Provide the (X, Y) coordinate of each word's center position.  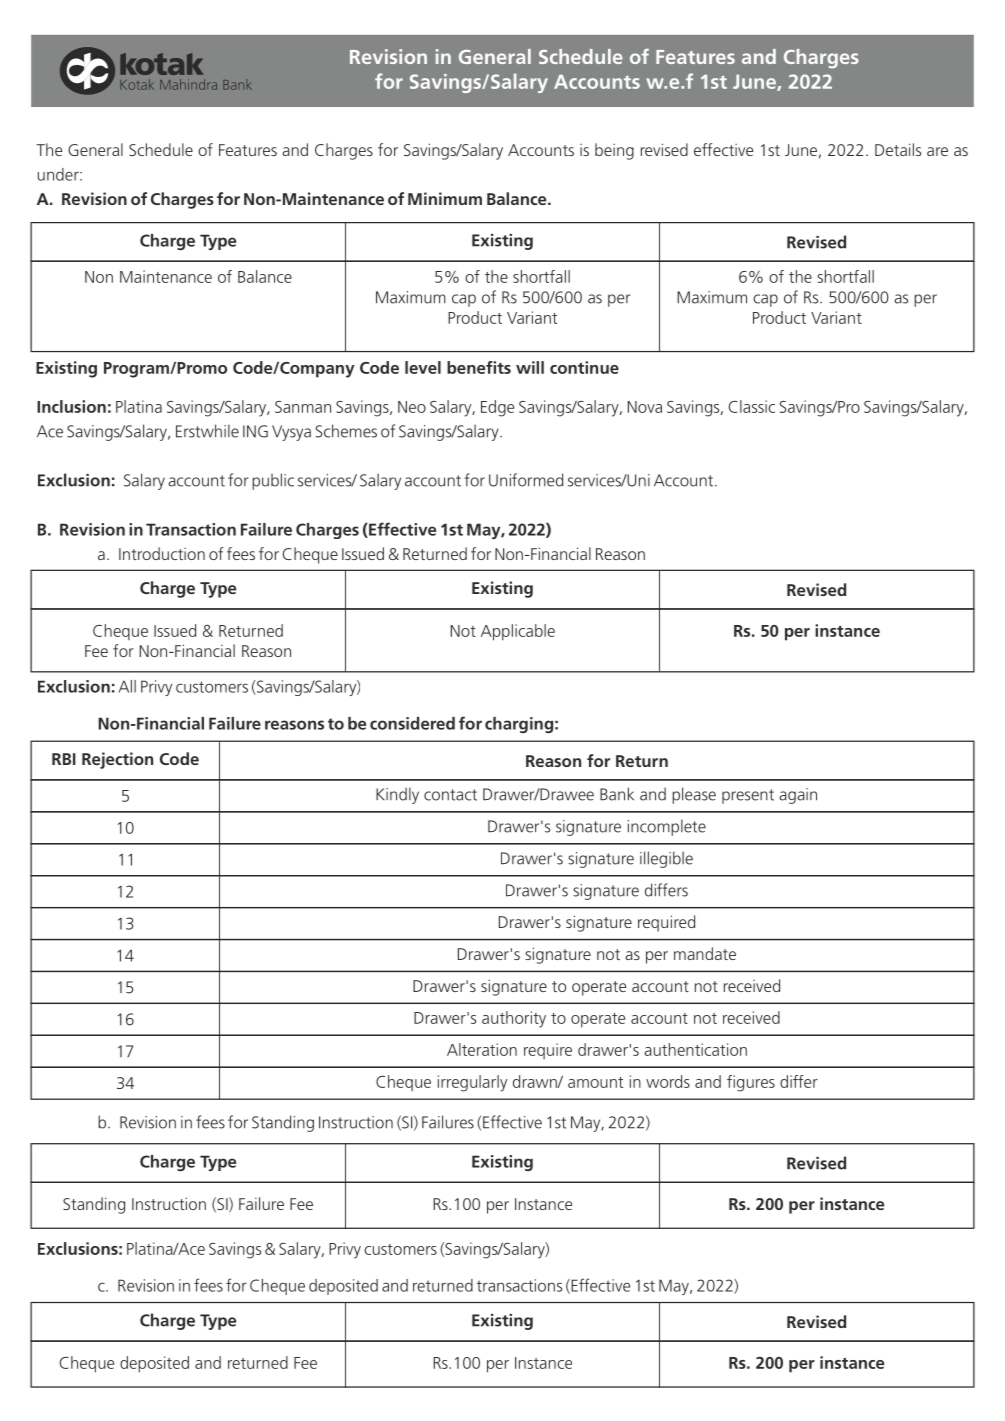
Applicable (518, 632)
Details (898, 149)
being (614, 151)
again (798, 796)
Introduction (162, 553)
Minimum (445, 198)
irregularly (472, 1083)
